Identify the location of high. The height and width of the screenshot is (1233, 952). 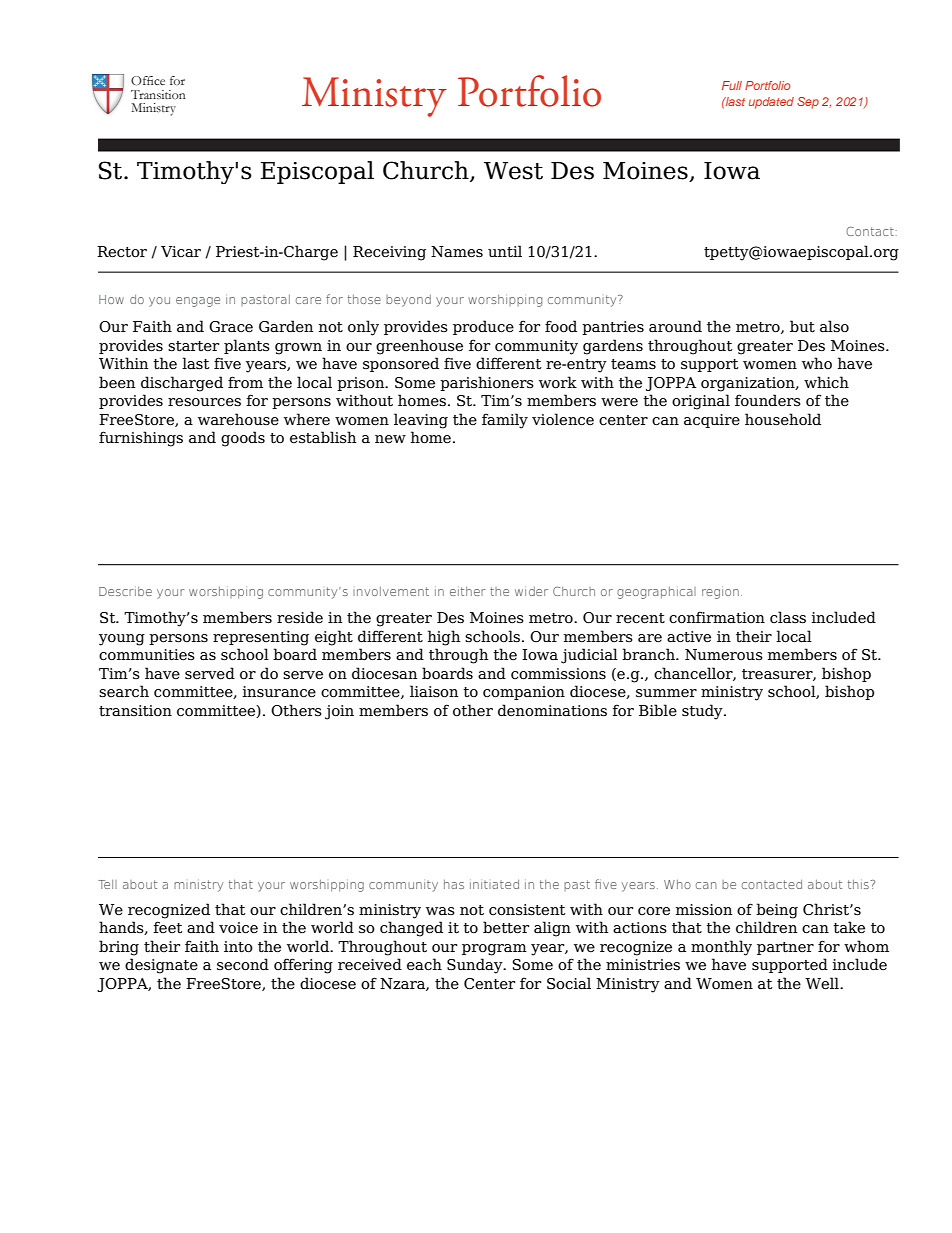
(444, 638).
